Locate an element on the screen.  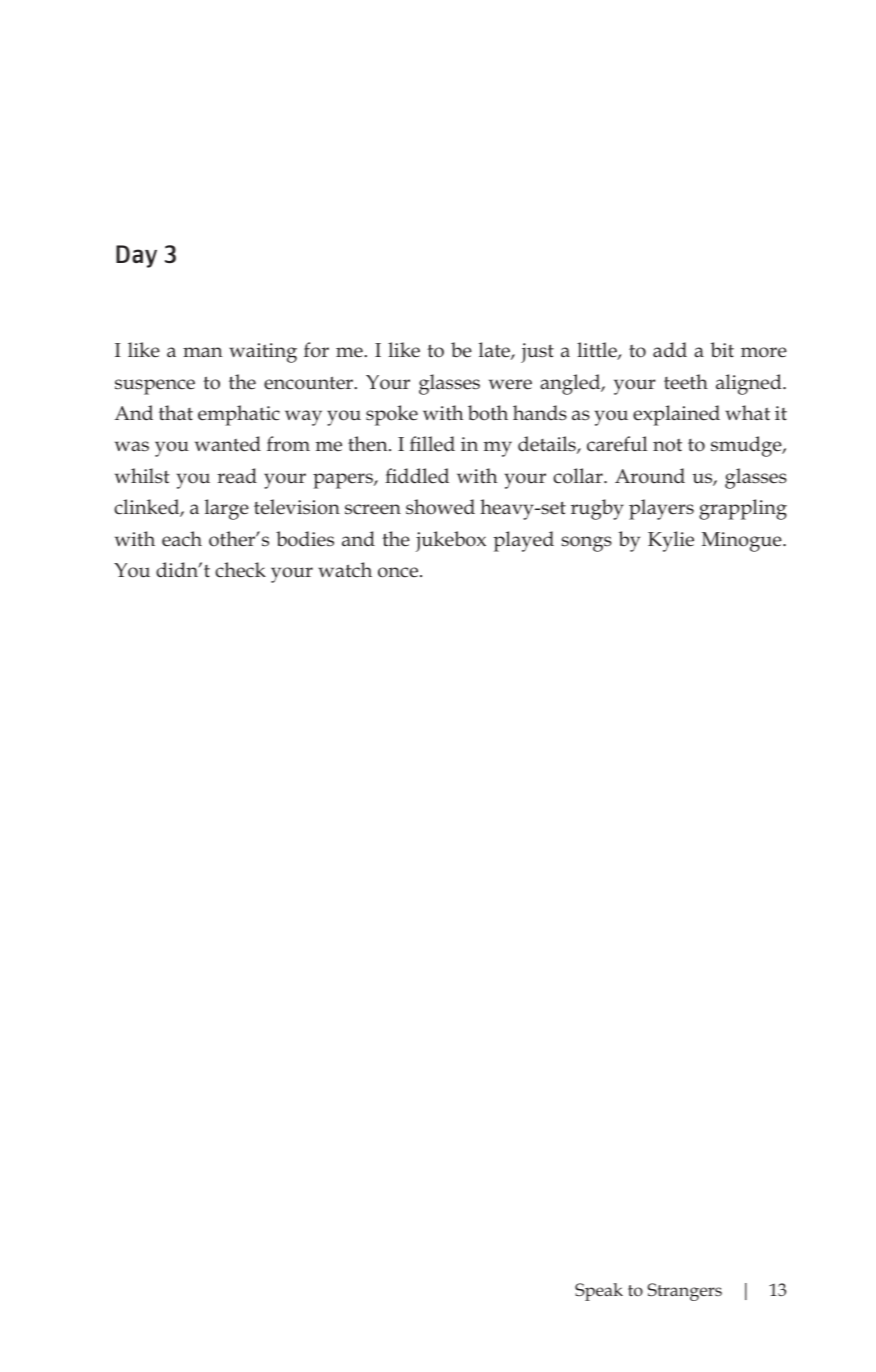
late is located at coordinates (495, 351).
